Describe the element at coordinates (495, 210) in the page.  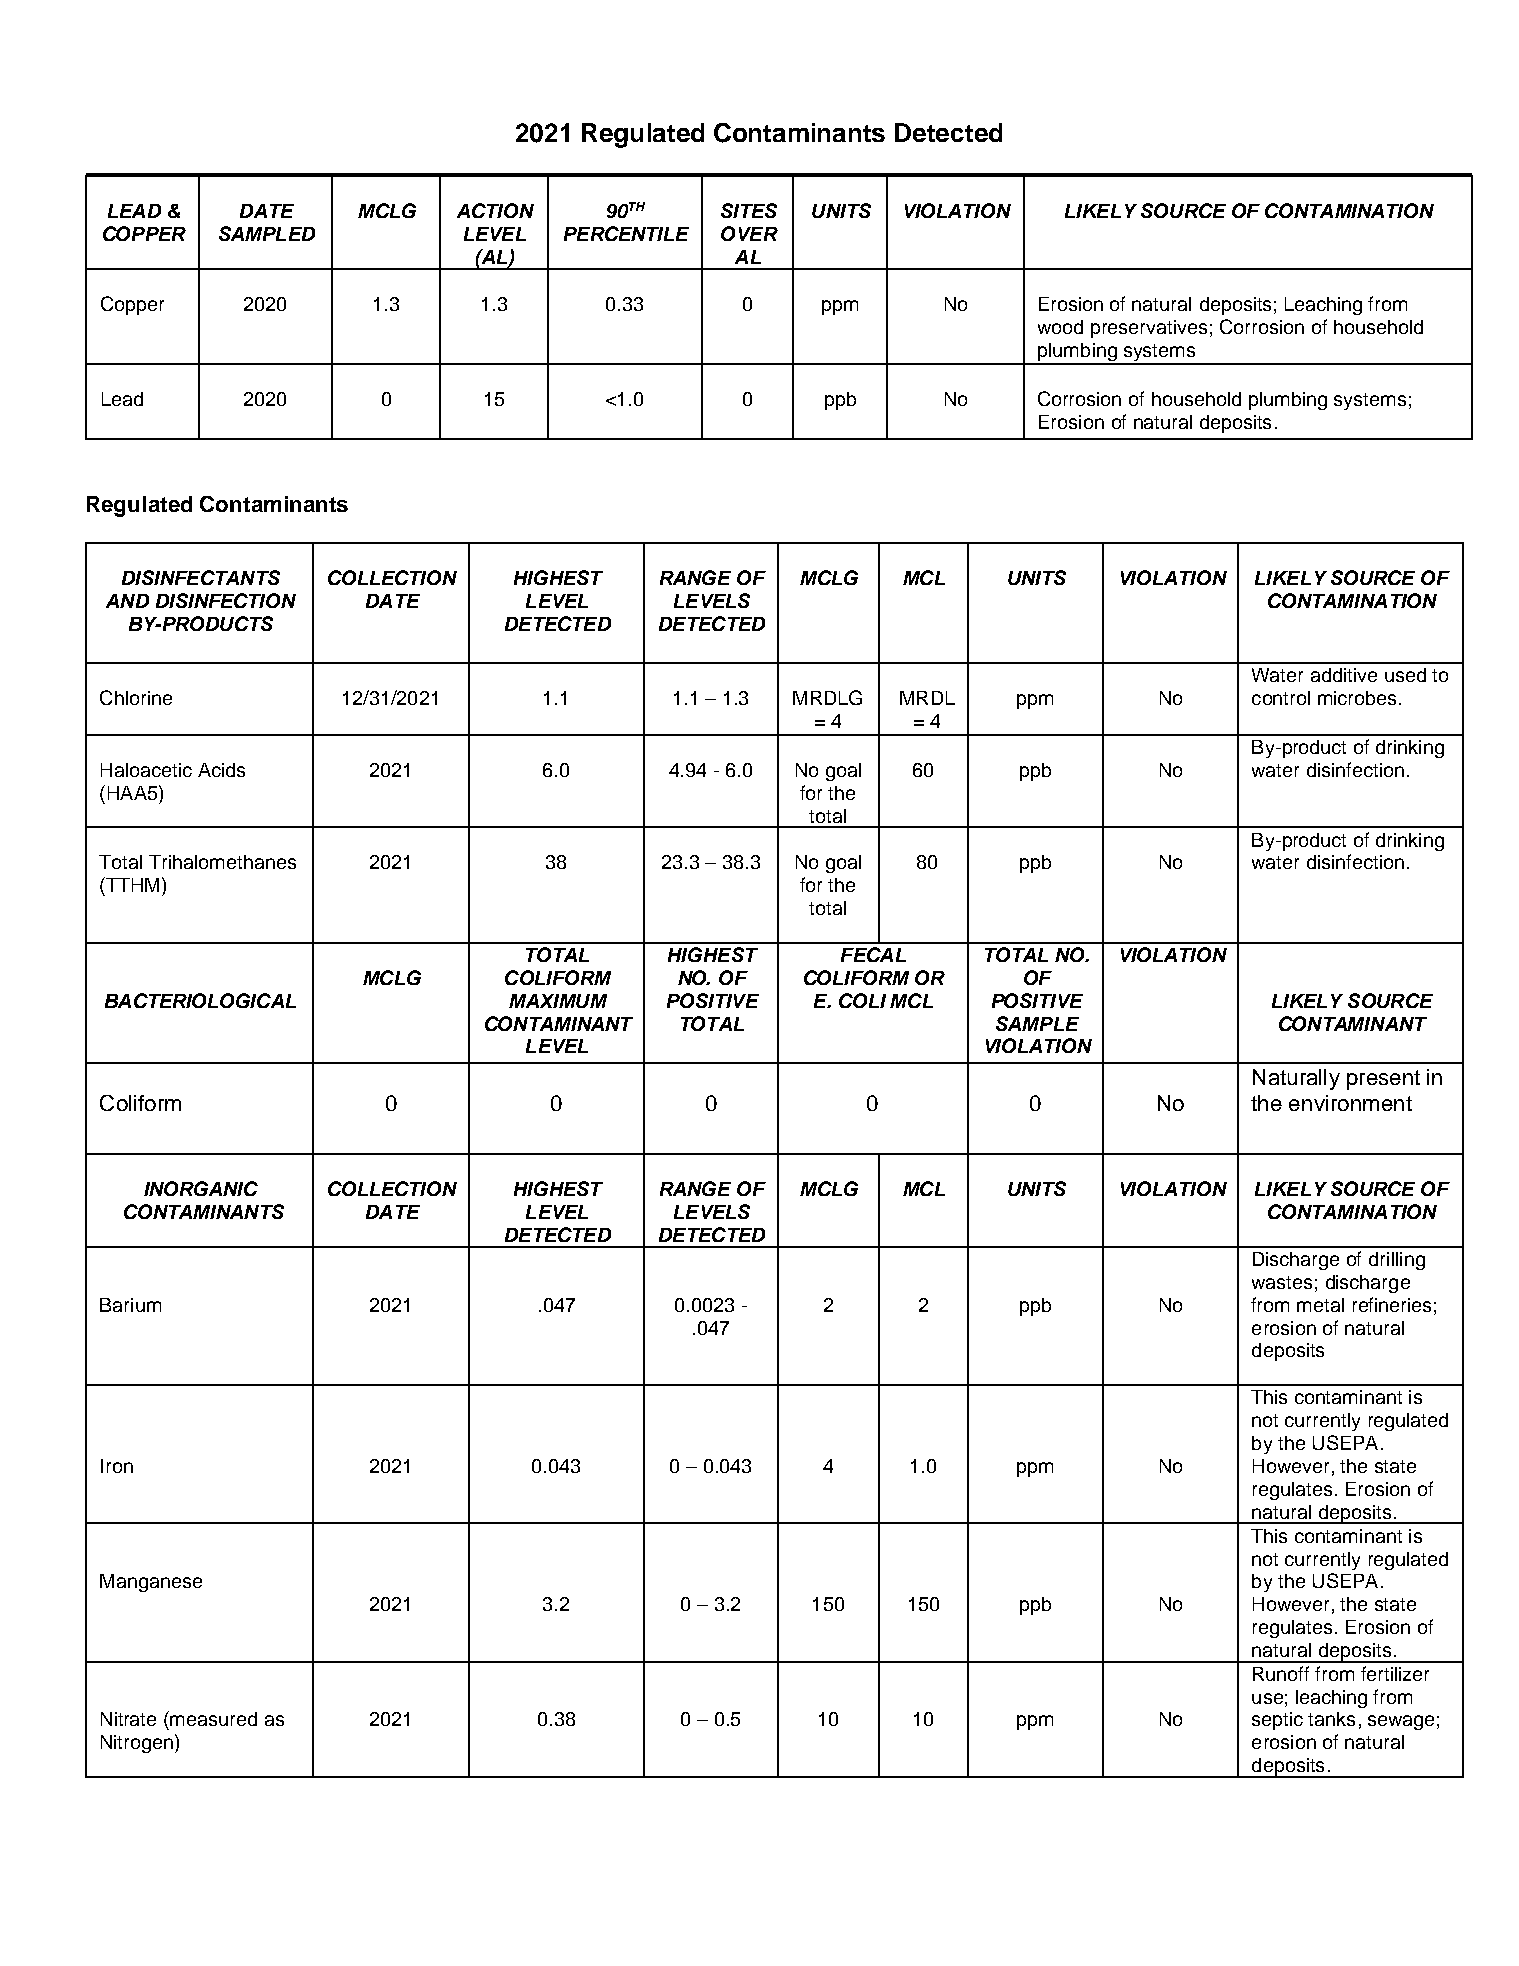
I see `ACTION` at that location.
